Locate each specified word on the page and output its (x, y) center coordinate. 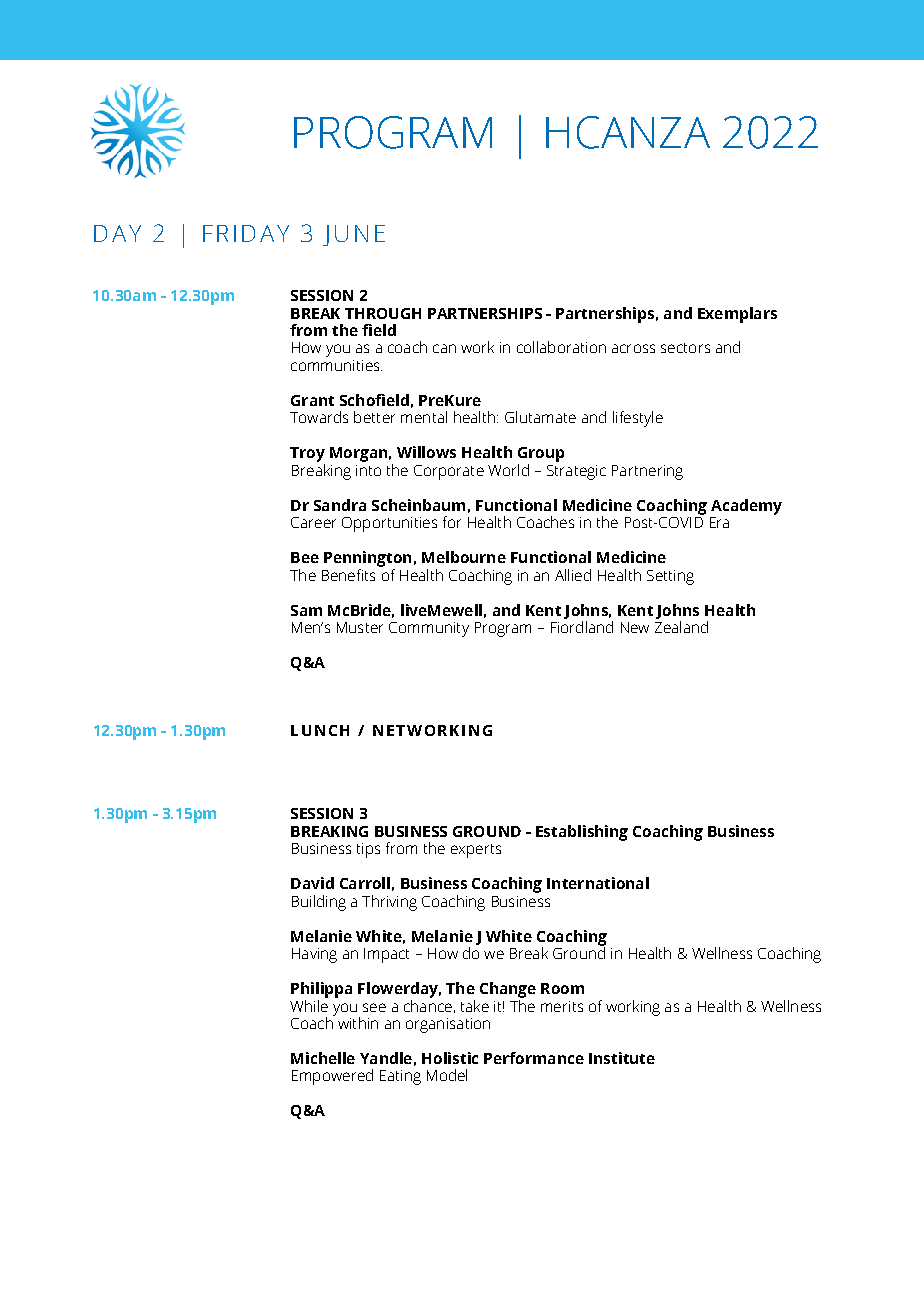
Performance (534, 1058)
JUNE (354, 235)
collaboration (561, 347)
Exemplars (737, 315)
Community (429, 629)
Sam (306, 610)
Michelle (323, 1058)
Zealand (681, 627)
